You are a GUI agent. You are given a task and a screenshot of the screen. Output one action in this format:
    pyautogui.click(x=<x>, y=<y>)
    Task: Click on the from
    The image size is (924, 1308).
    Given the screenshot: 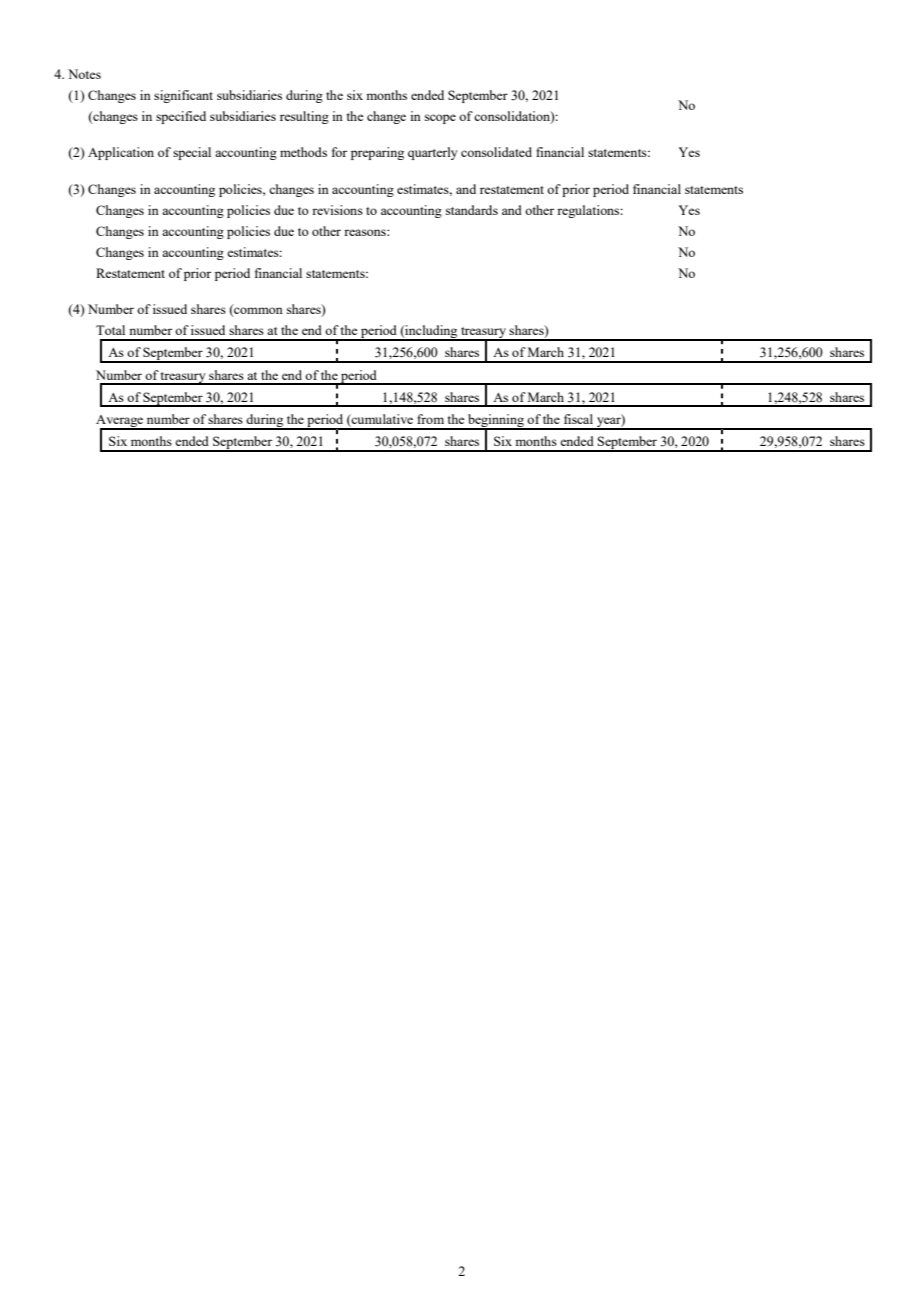 What is the action you would take?
    pyautogui.click(x=430, y=419)
